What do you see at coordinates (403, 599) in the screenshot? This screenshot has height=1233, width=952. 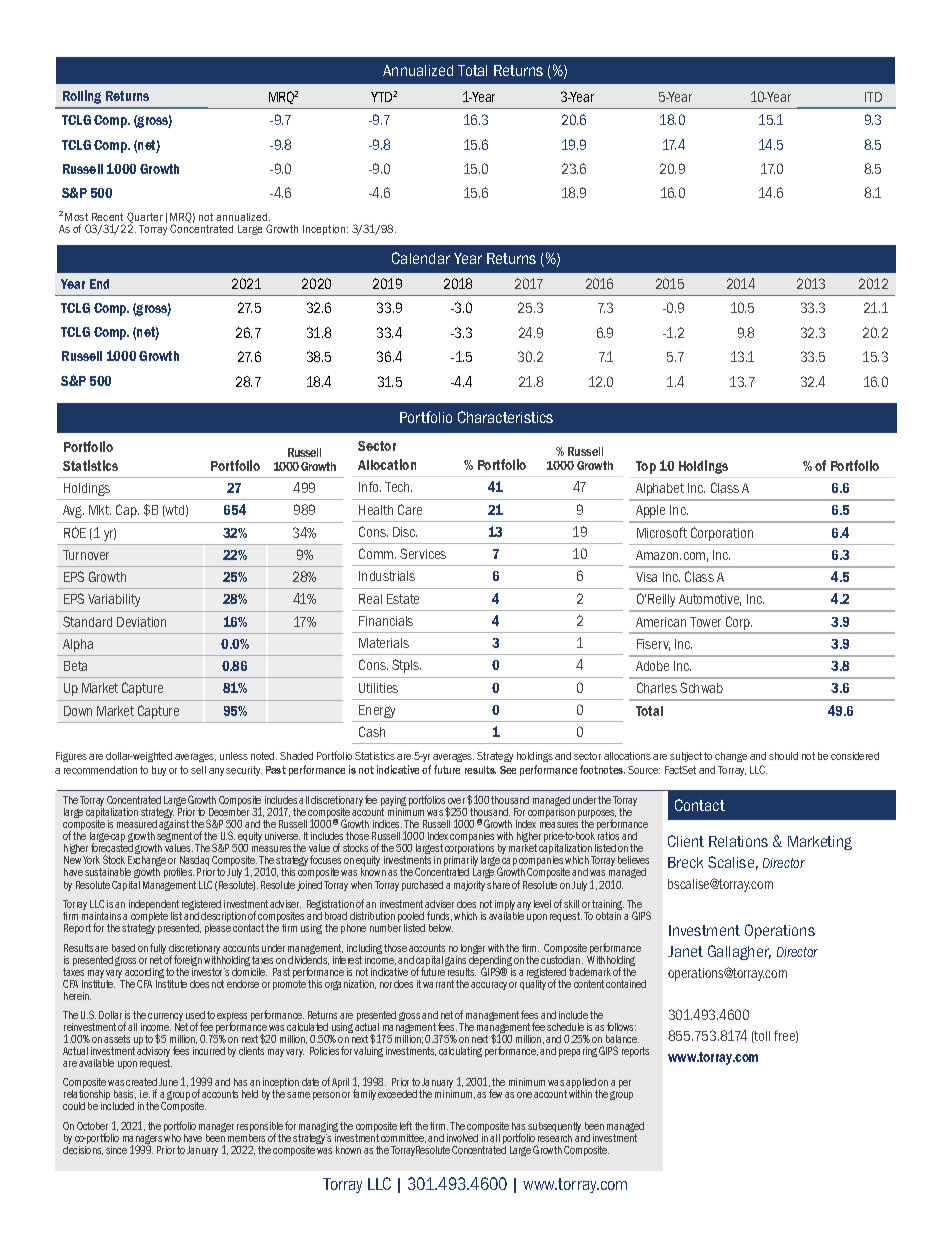 I see `Estate` at bounding box center [403, 599].
